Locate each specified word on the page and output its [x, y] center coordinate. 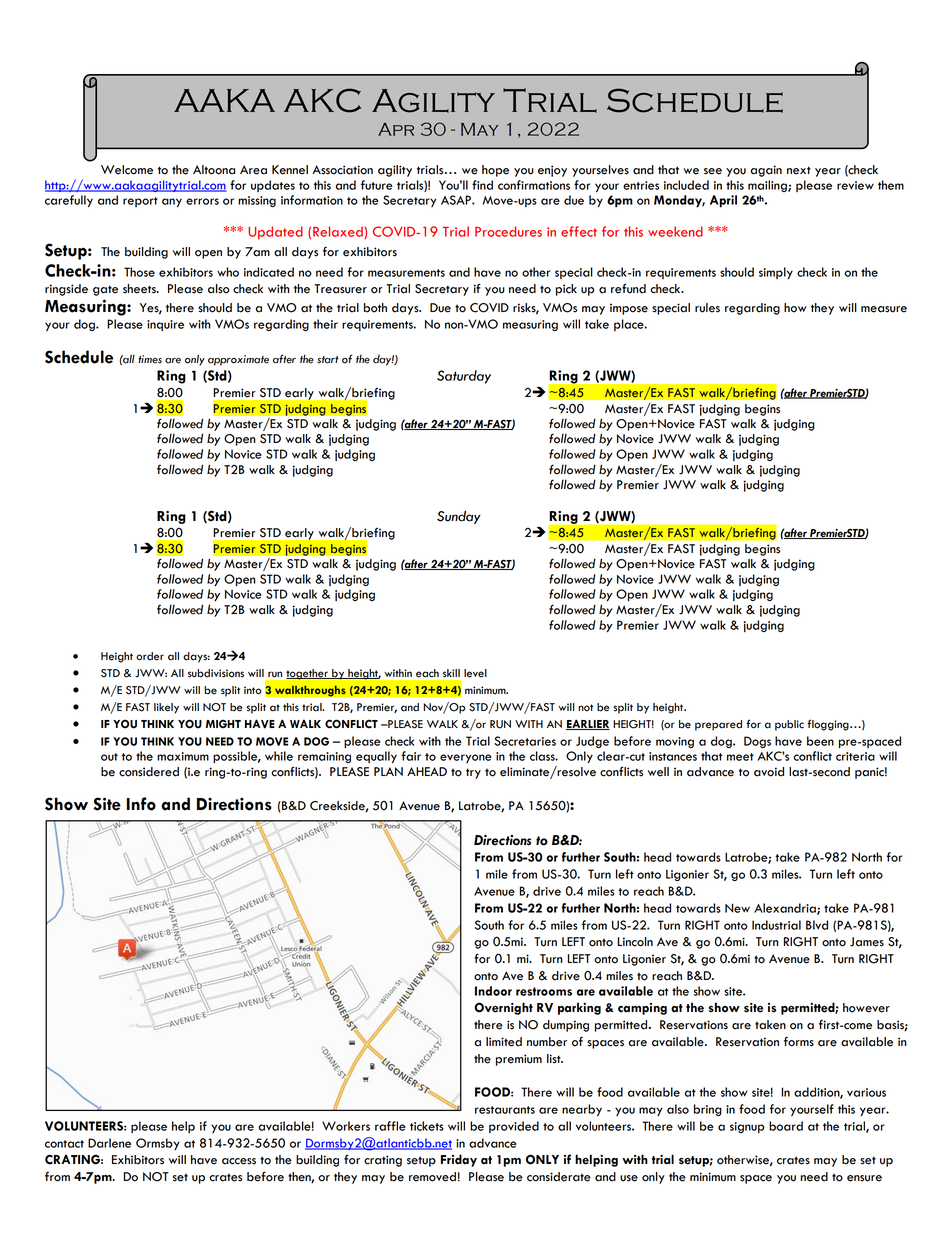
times [150, 359]
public [789, 725]
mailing [768, 186]
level [475, 673]
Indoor [493, 991]
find [482, 185]
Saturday [464, 377]
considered [149, 772]
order [150, 656]
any [172, 202]
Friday [459, 1160]
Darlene [109, 1143]
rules [707, 308]
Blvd [817, 925]
